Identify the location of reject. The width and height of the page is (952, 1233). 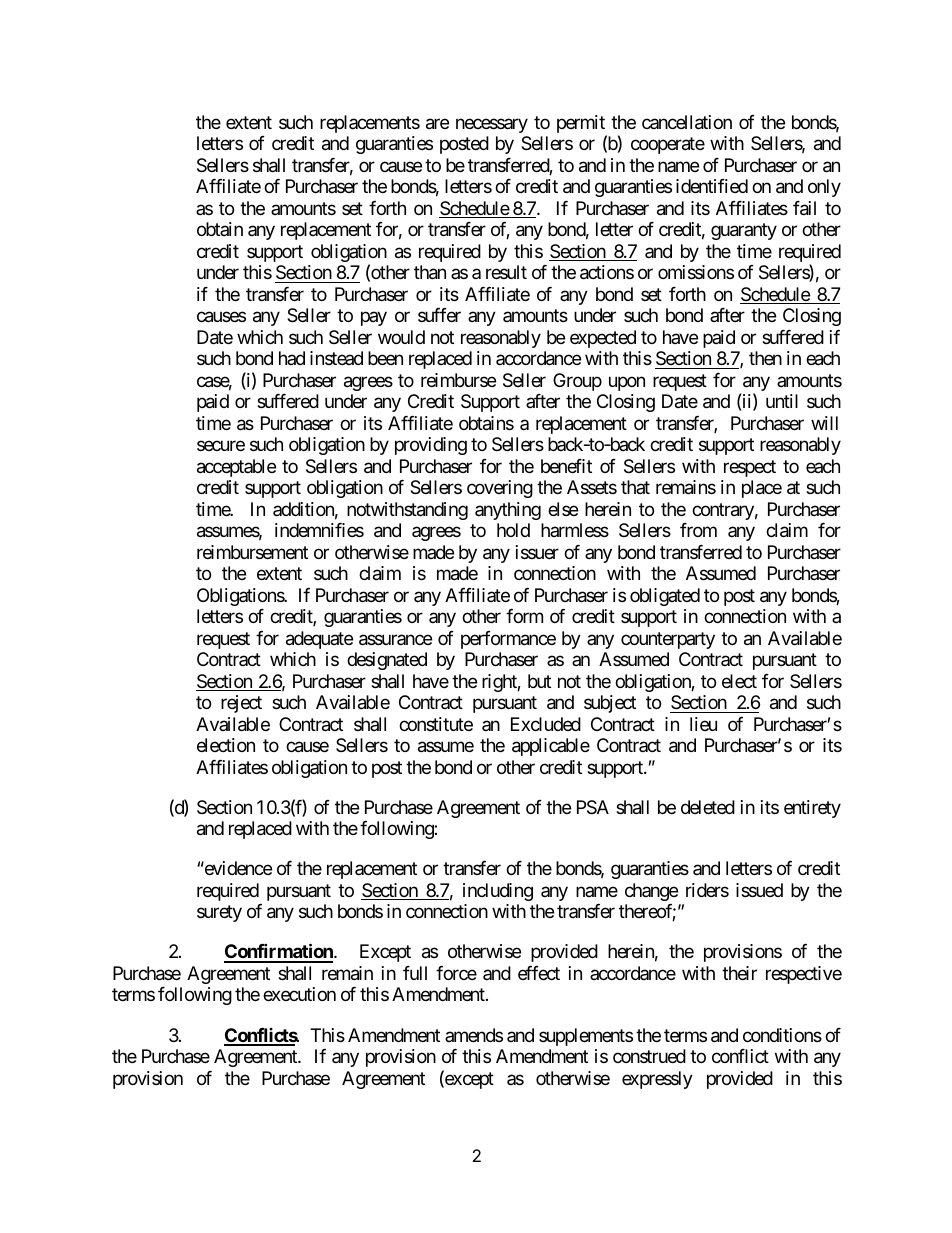
(241, 704).
